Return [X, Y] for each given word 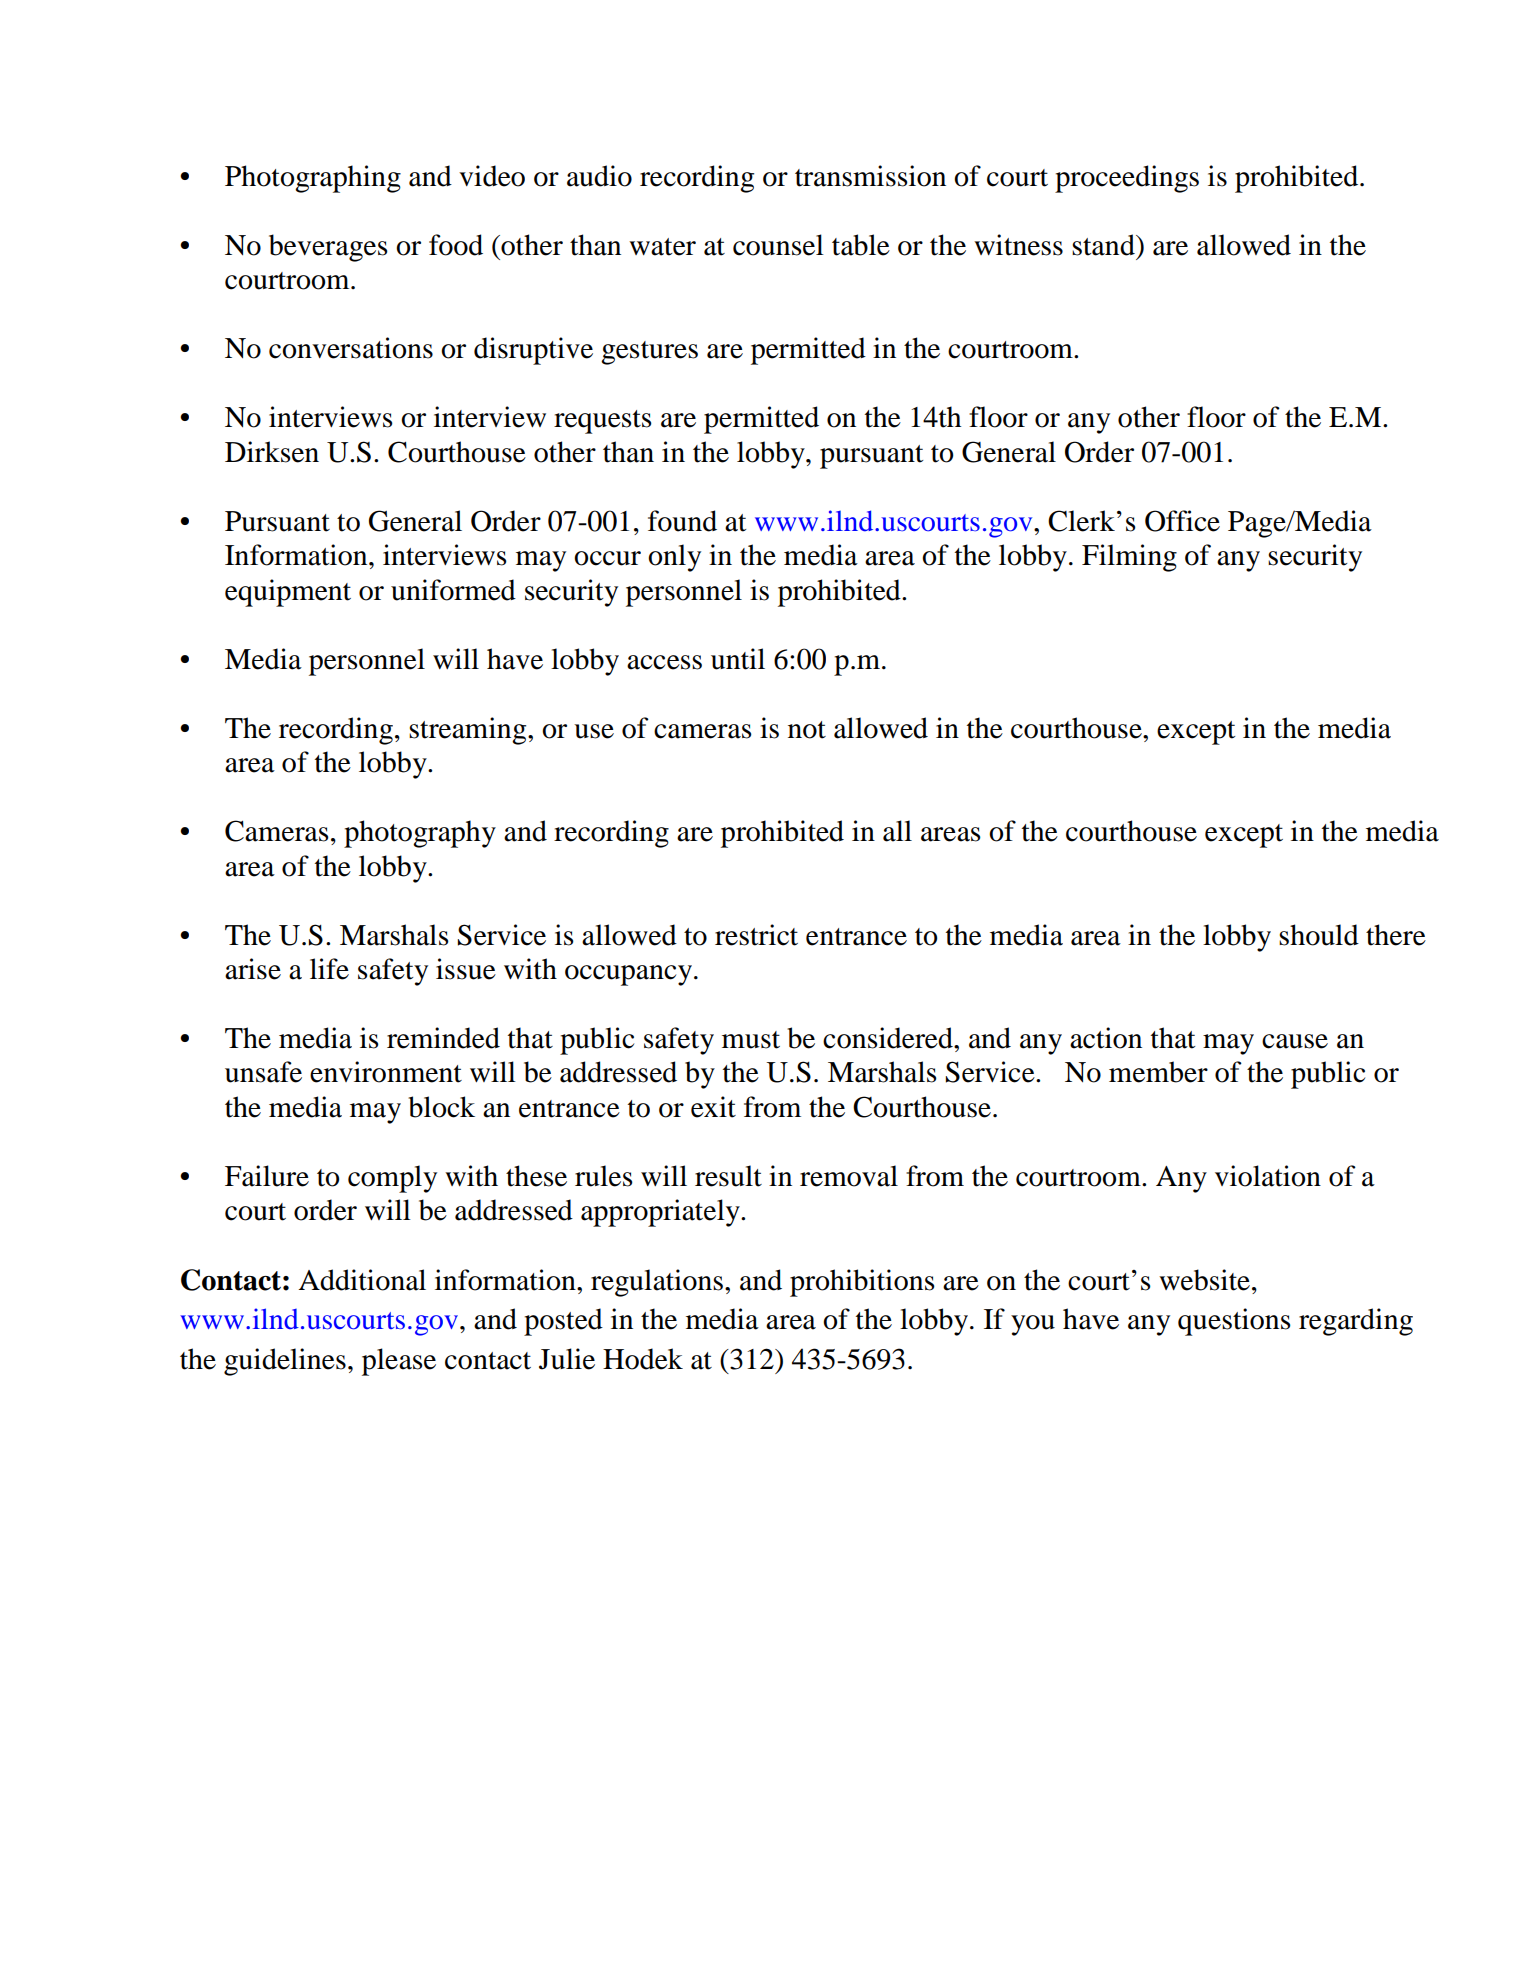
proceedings [1127, 179]
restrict [756, 935]
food [456, 245]
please [399, 1362]
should [1319, 935]
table [861, 245]
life [329, 969]
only [674, 558]
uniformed [453, 590]
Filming [1129, 558]
